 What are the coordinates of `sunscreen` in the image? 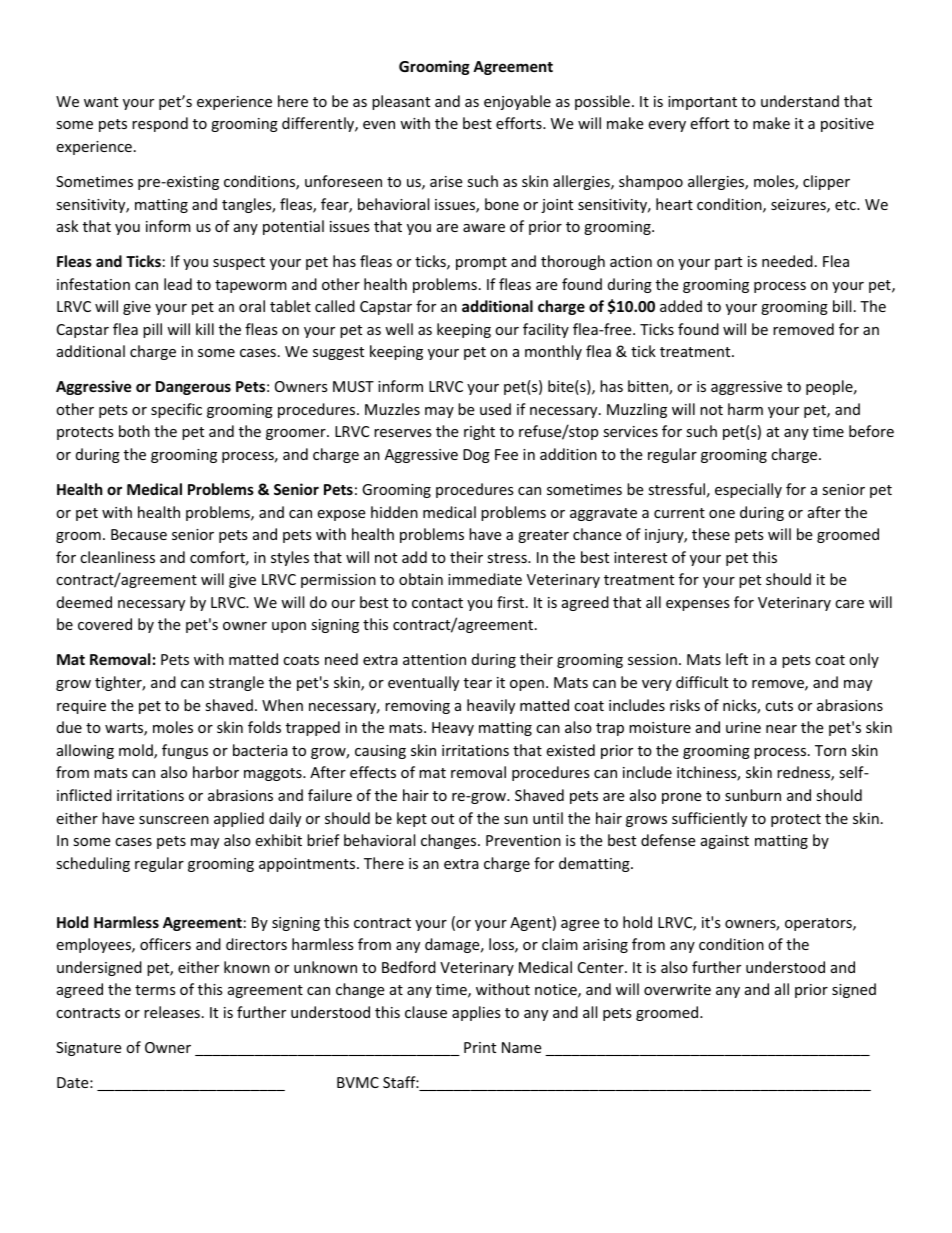 It's located at (174, 820).
